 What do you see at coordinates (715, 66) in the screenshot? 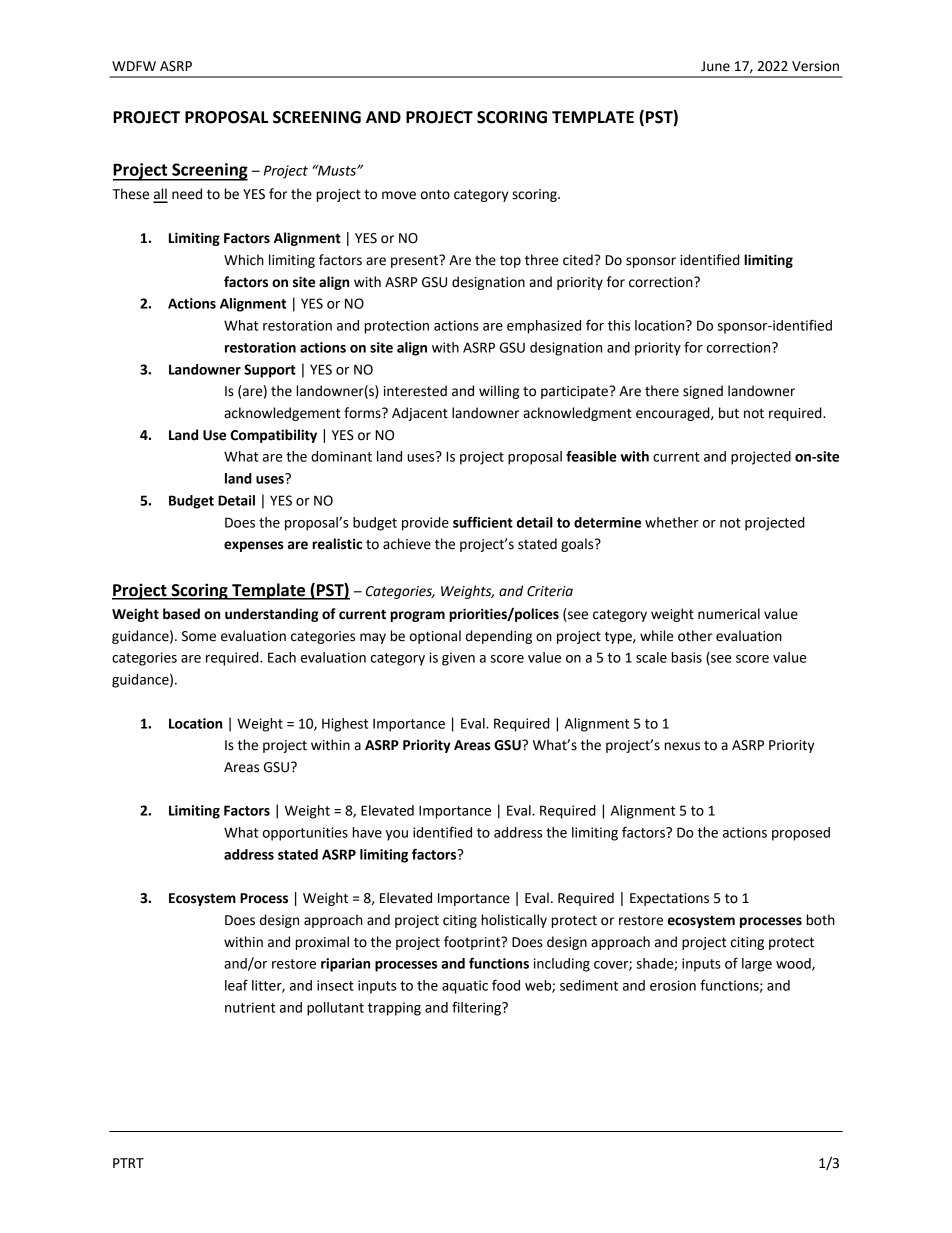
I see `June` at bounding box center [715, 66].
